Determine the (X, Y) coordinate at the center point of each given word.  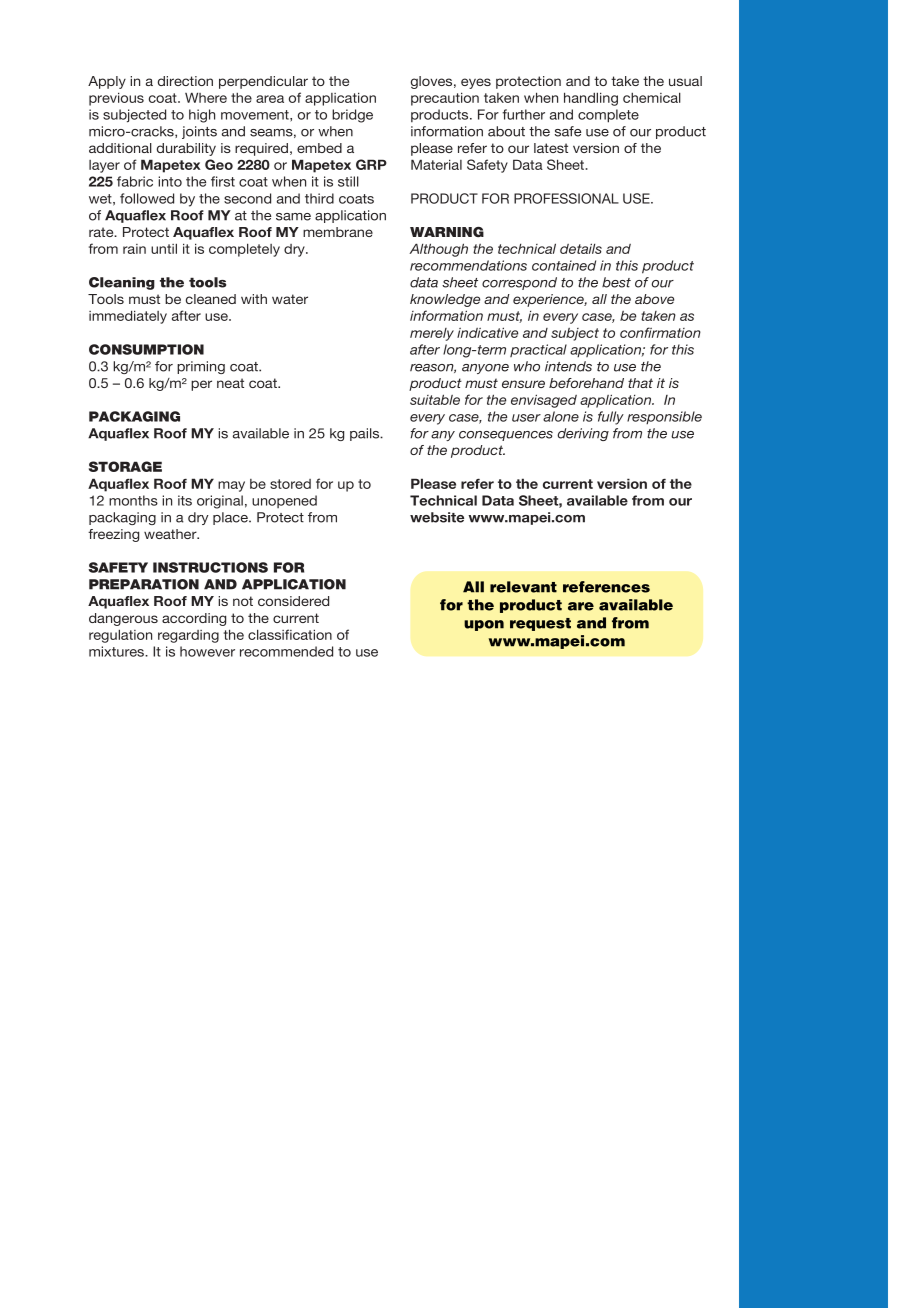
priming (201, 367)
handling (591, 99)
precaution (445, 99)
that (640, 383)
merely (432, 334)
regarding (188, 636)
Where (206, 97)
